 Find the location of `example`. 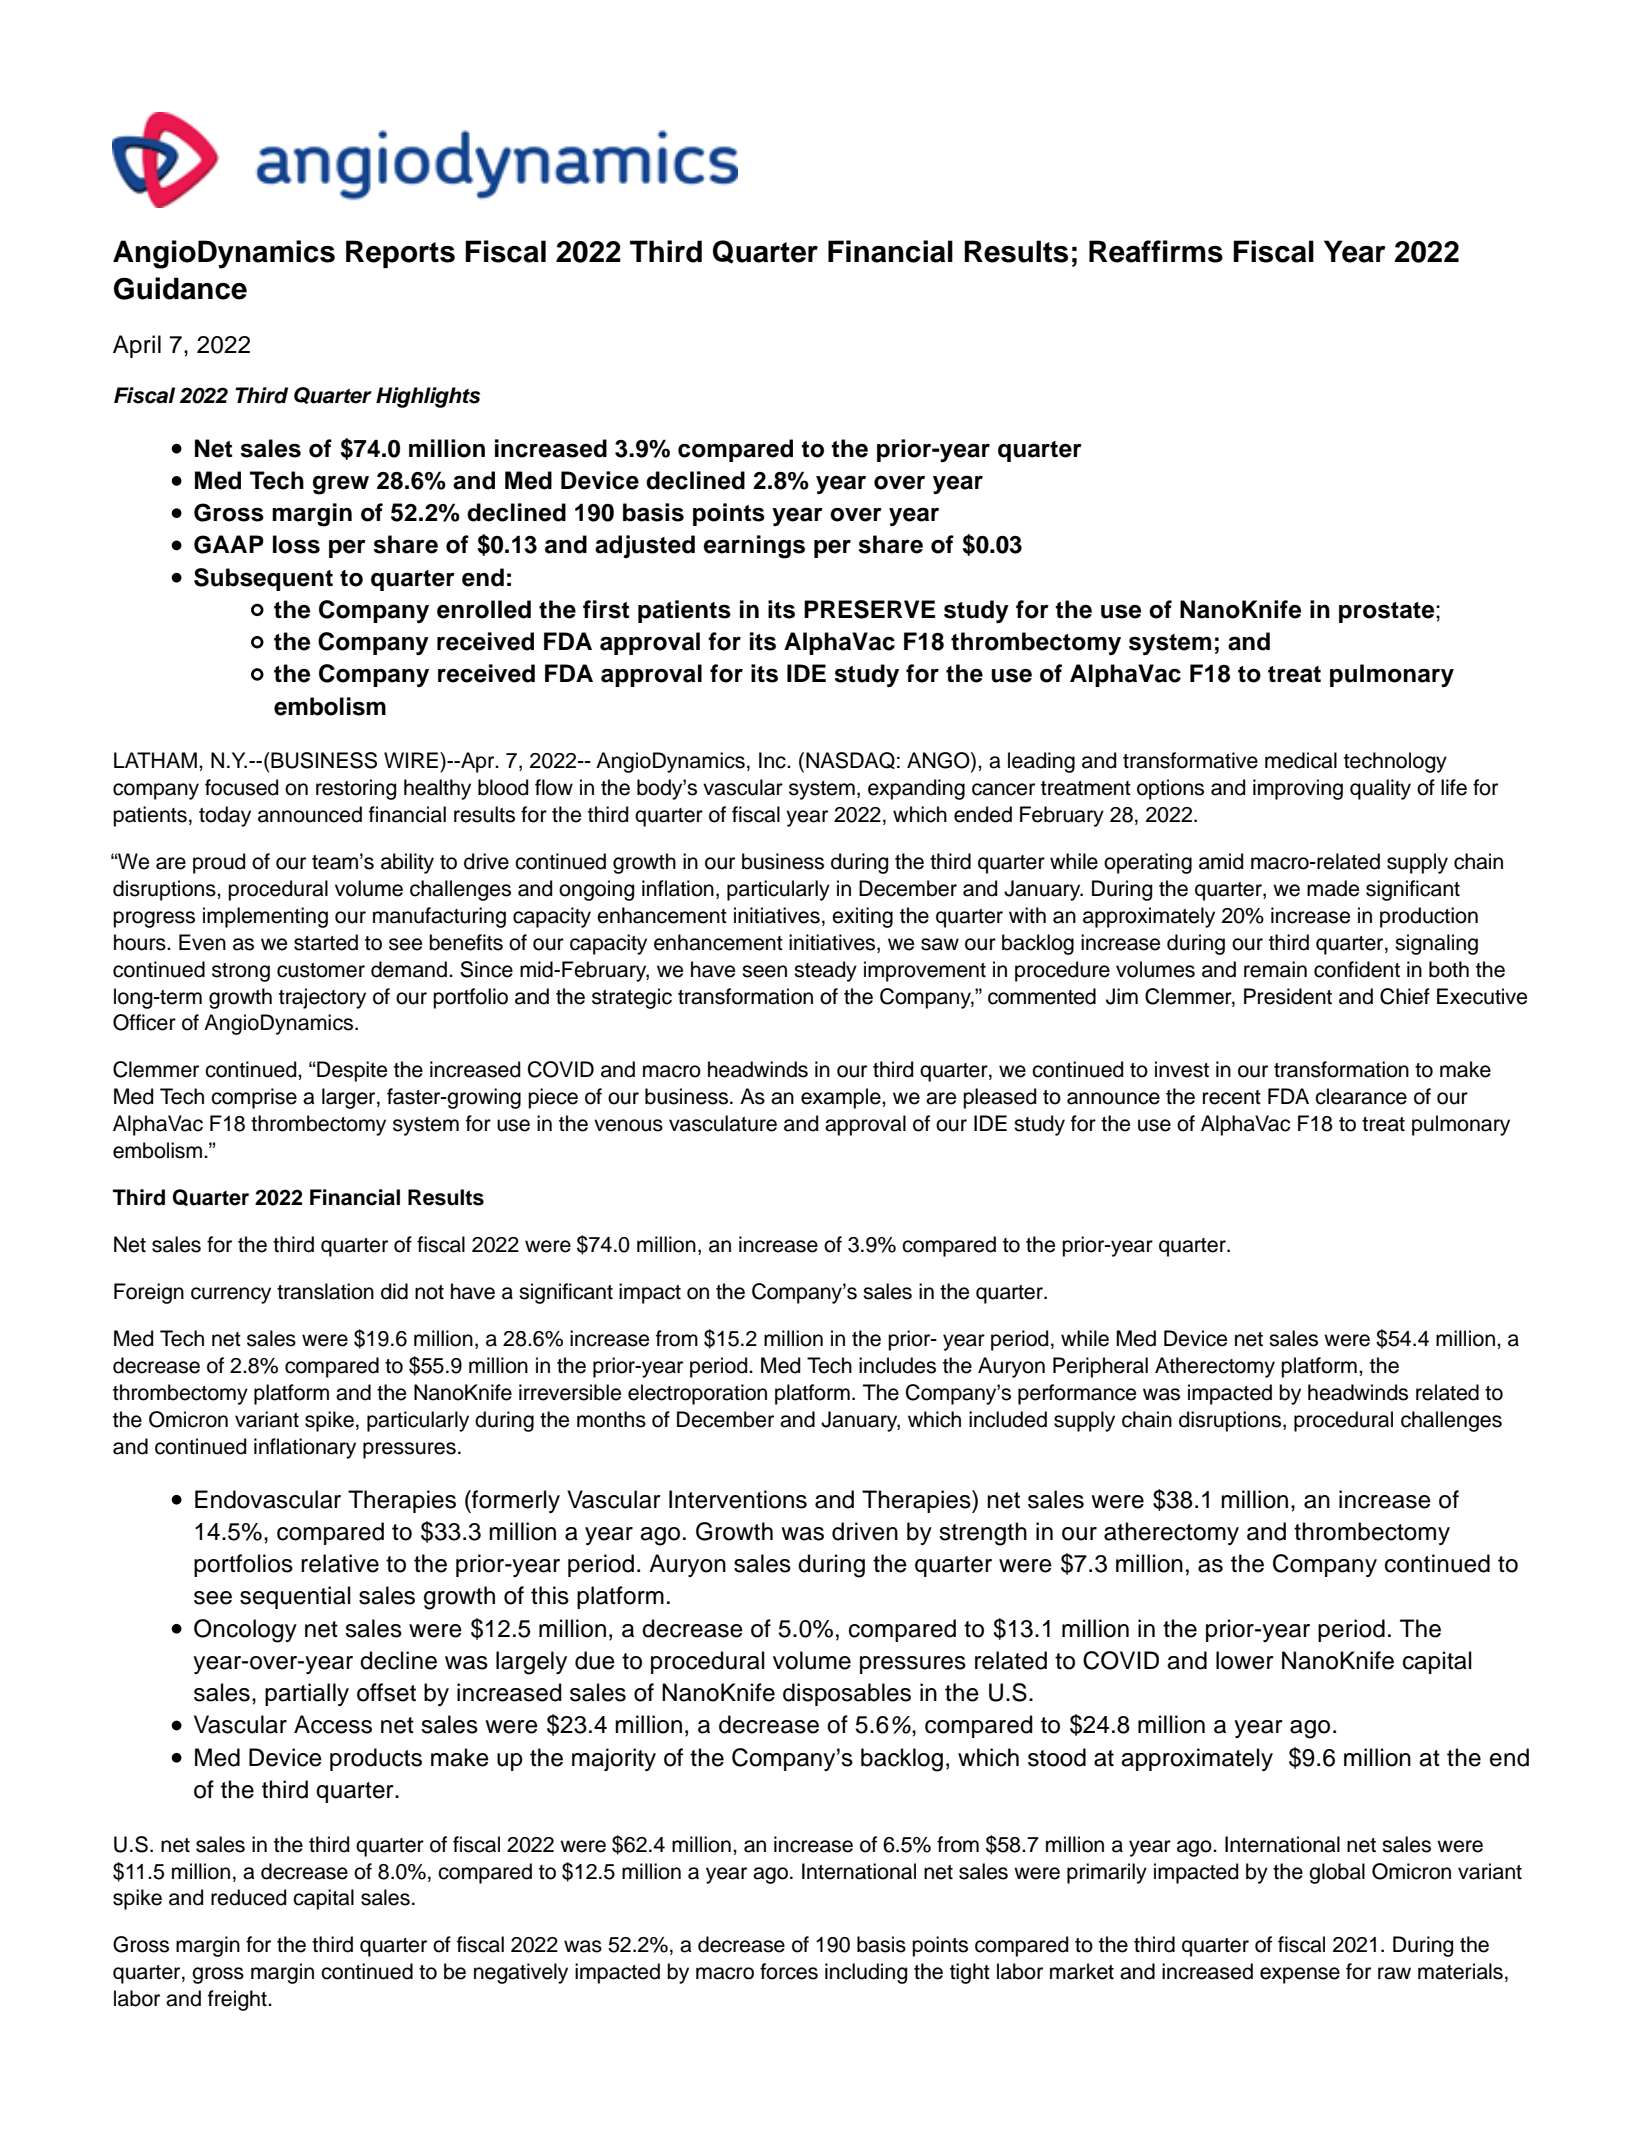

example is located at coordinates (842, 1098).
